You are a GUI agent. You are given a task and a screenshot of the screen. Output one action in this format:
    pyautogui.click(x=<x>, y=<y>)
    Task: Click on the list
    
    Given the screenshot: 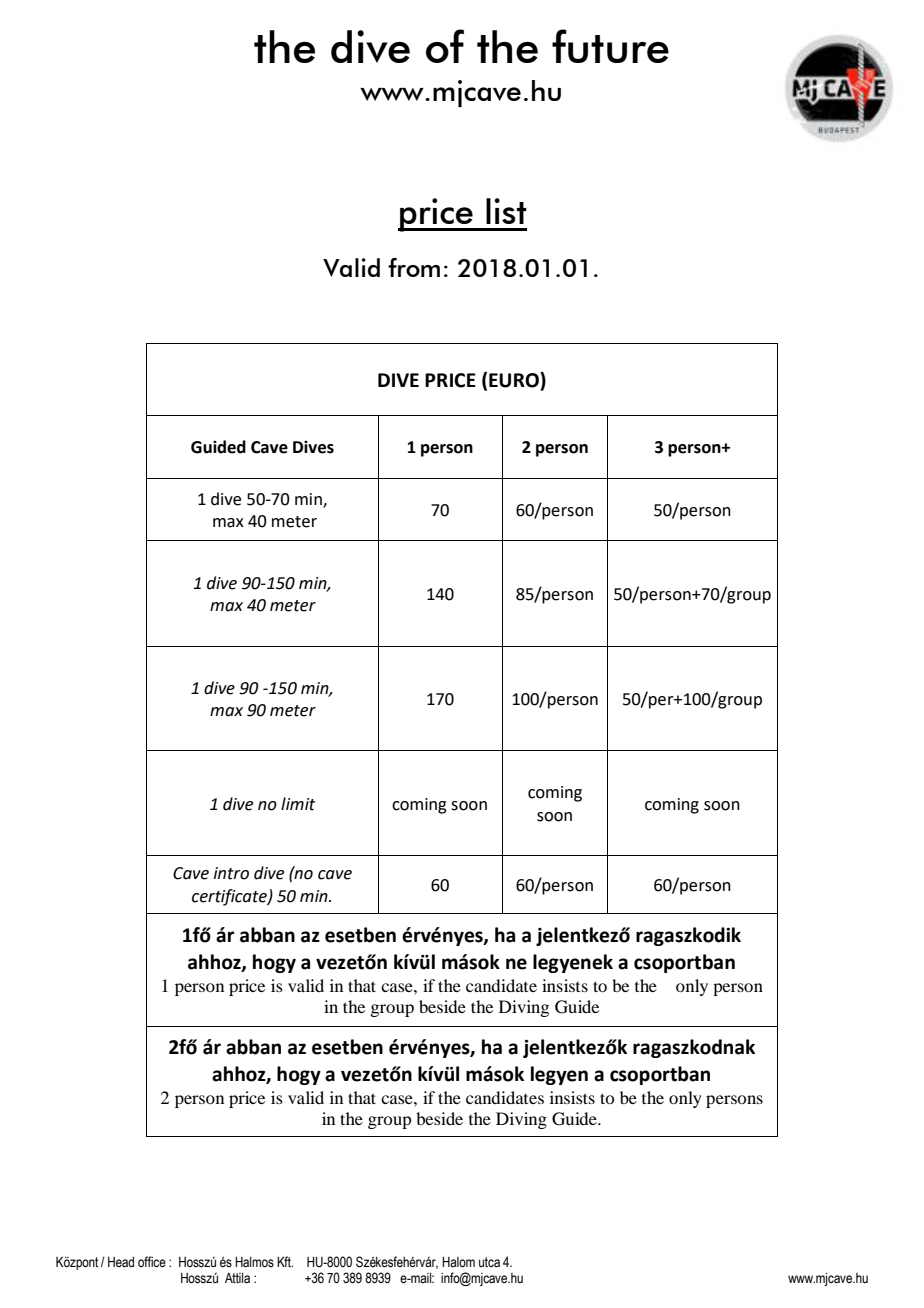 What is the action you would take?
    pyautogui.click(x=506, y=211)
